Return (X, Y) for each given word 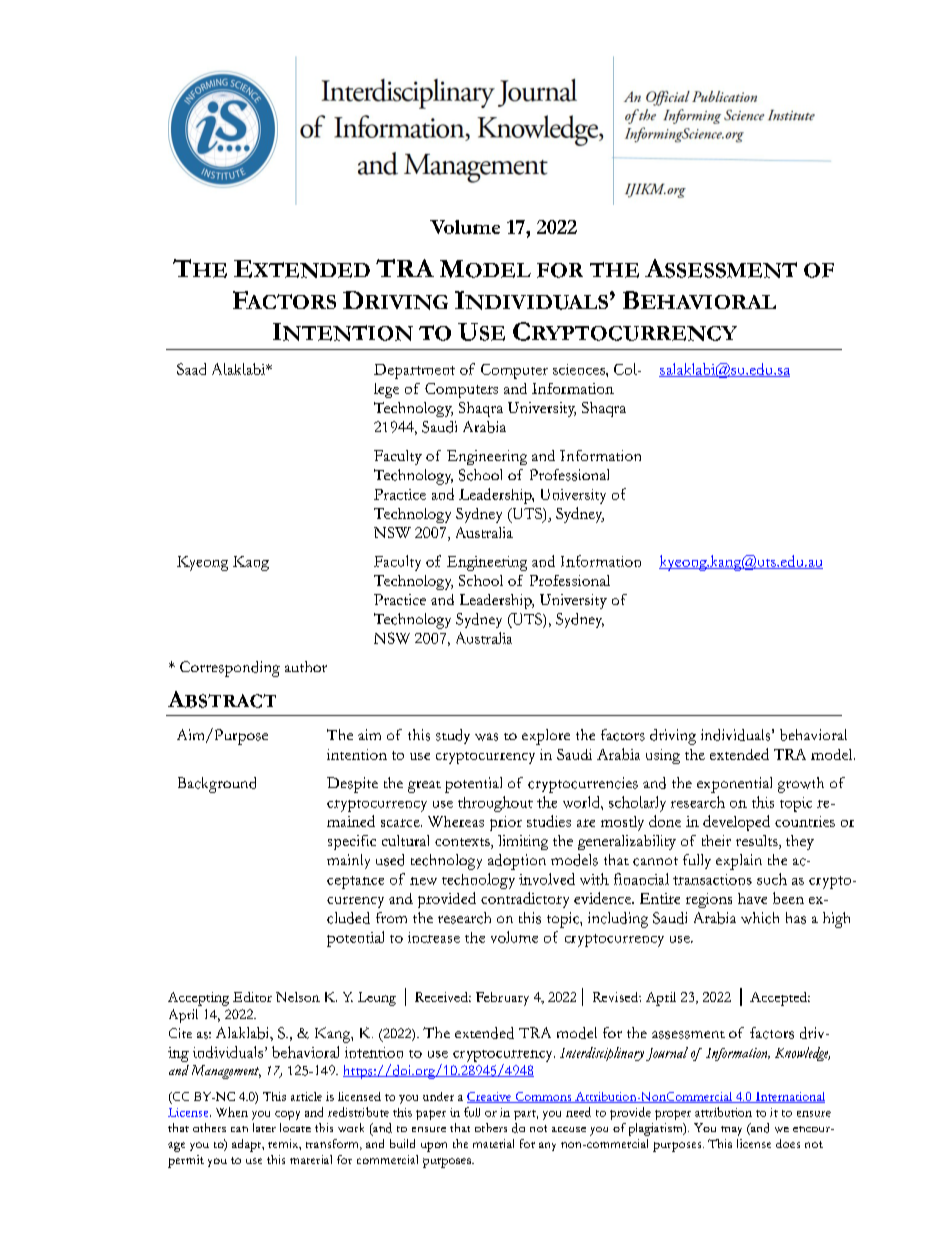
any (547, 1146)
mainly (348, 861)
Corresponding (230, 669)
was (486, 737)
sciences (580, 369)
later (264, 1127)
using (663, 756)
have (752, 898)
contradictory (525, 900)
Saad (191, 369)
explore (546, 737)
